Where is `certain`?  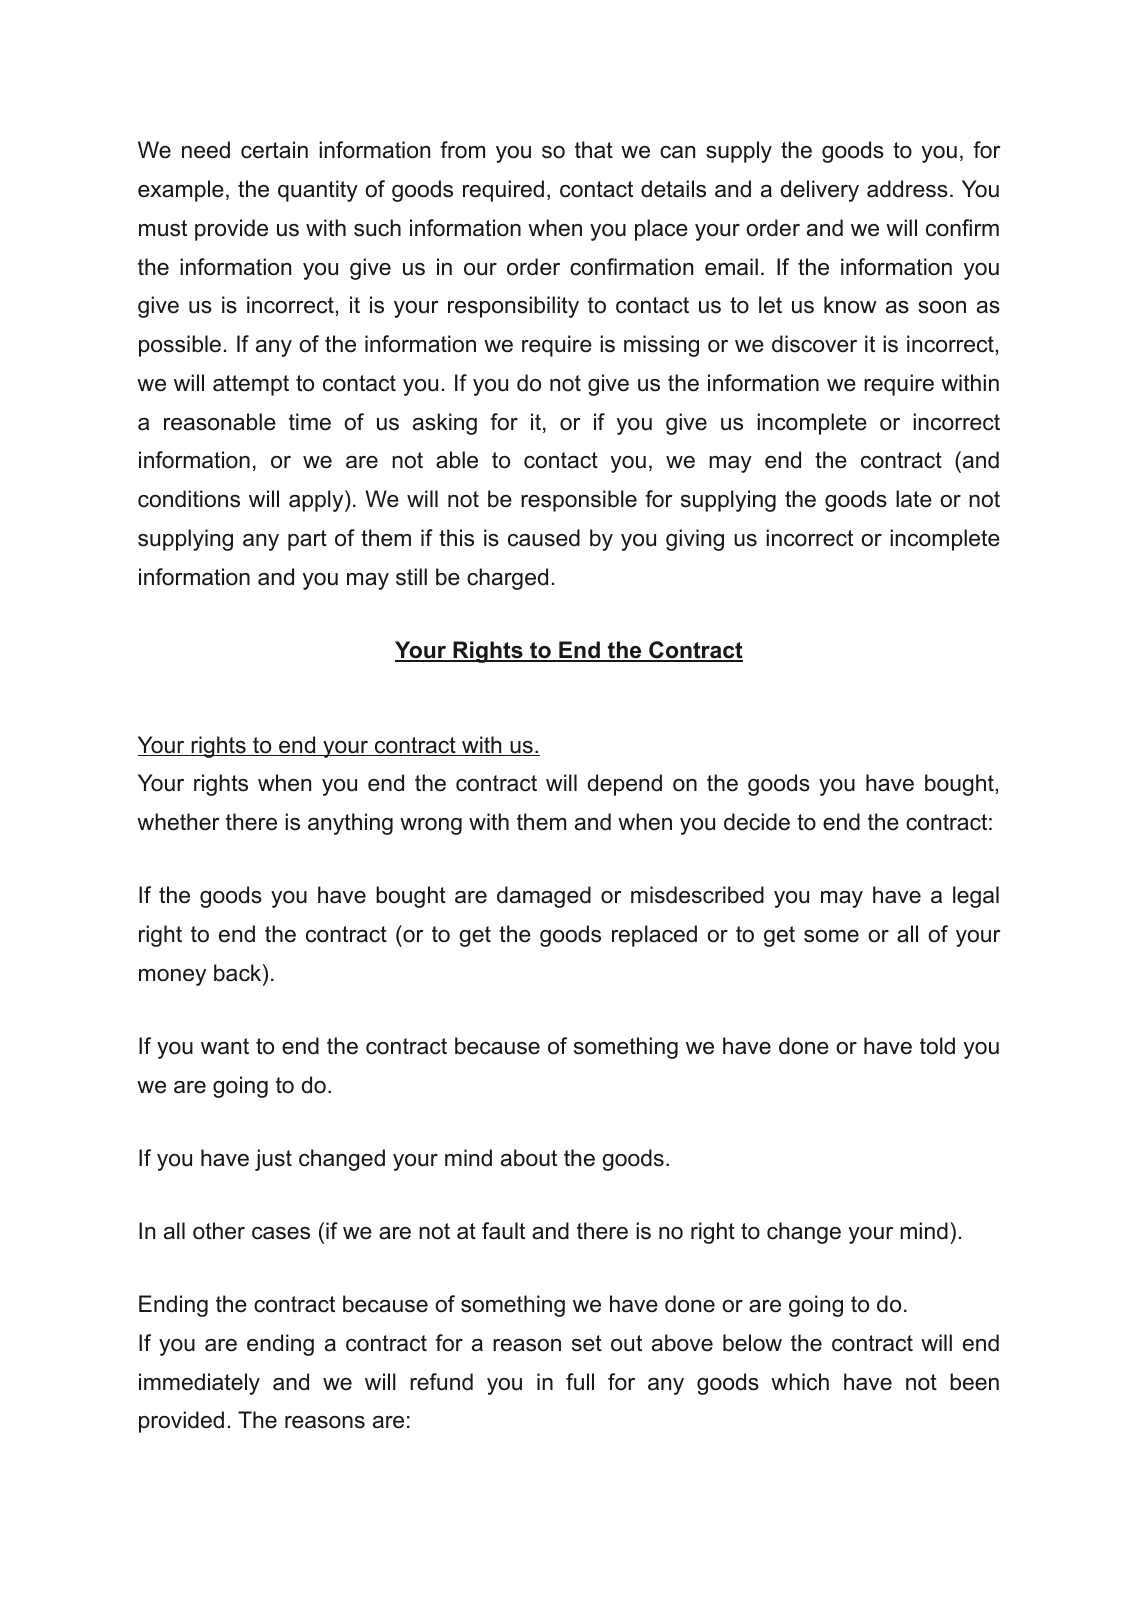
certain is located at coordinates (274, 150).
